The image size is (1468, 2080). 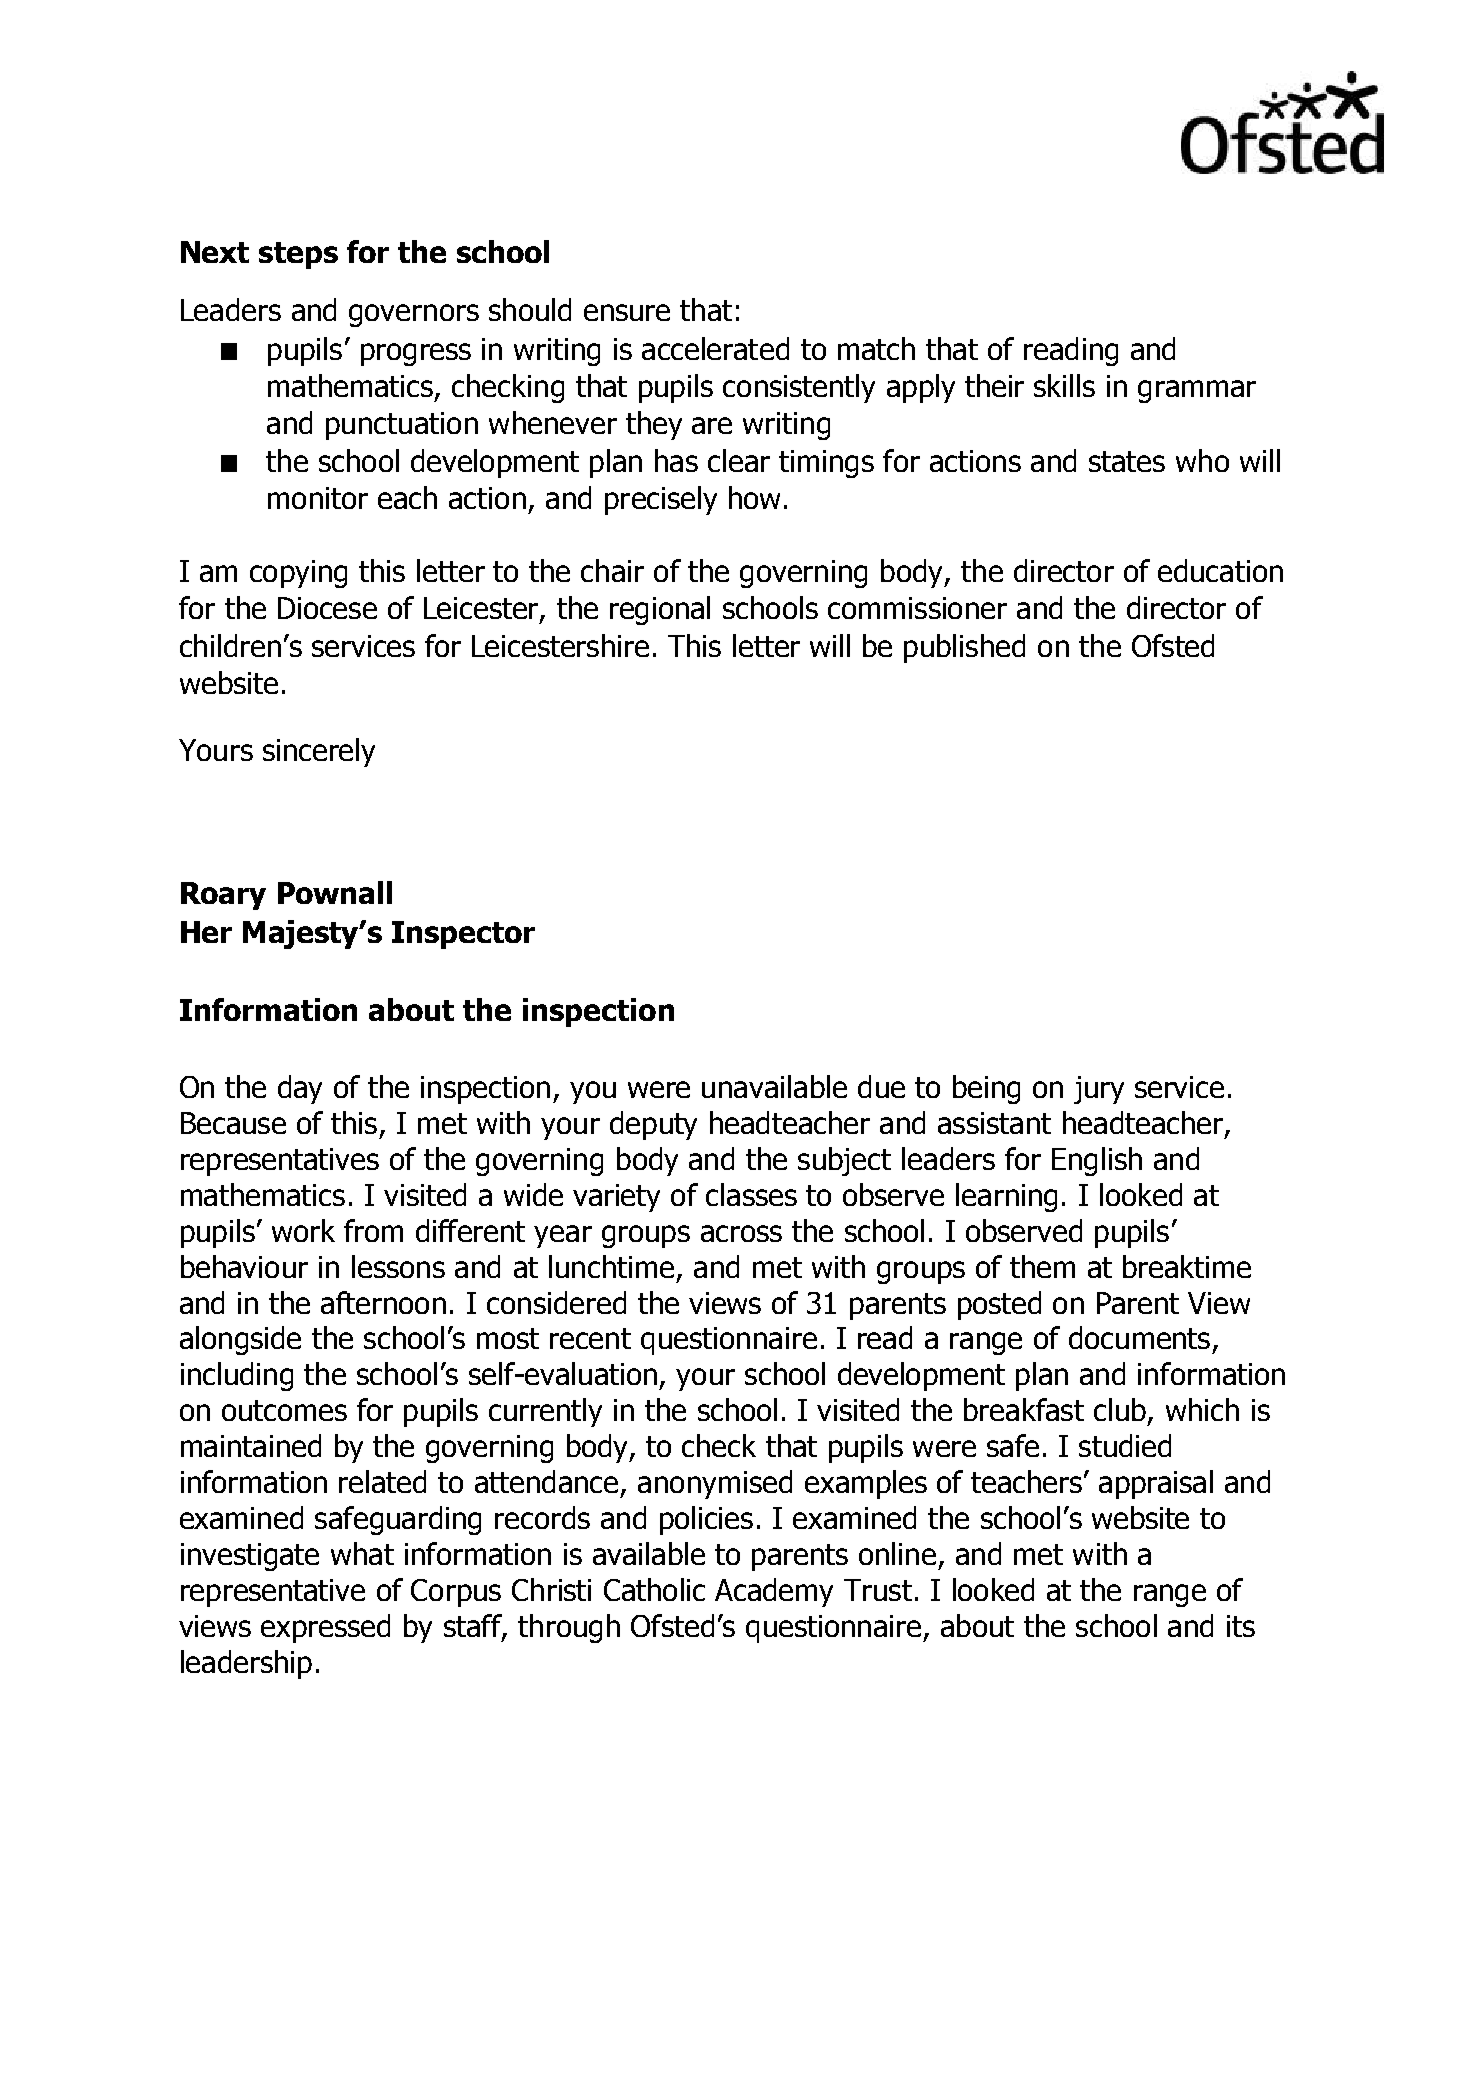 What do you see at coordinates (1099, 1090) in the image?
I see `jury` at bounding box center [1099, 1090].
